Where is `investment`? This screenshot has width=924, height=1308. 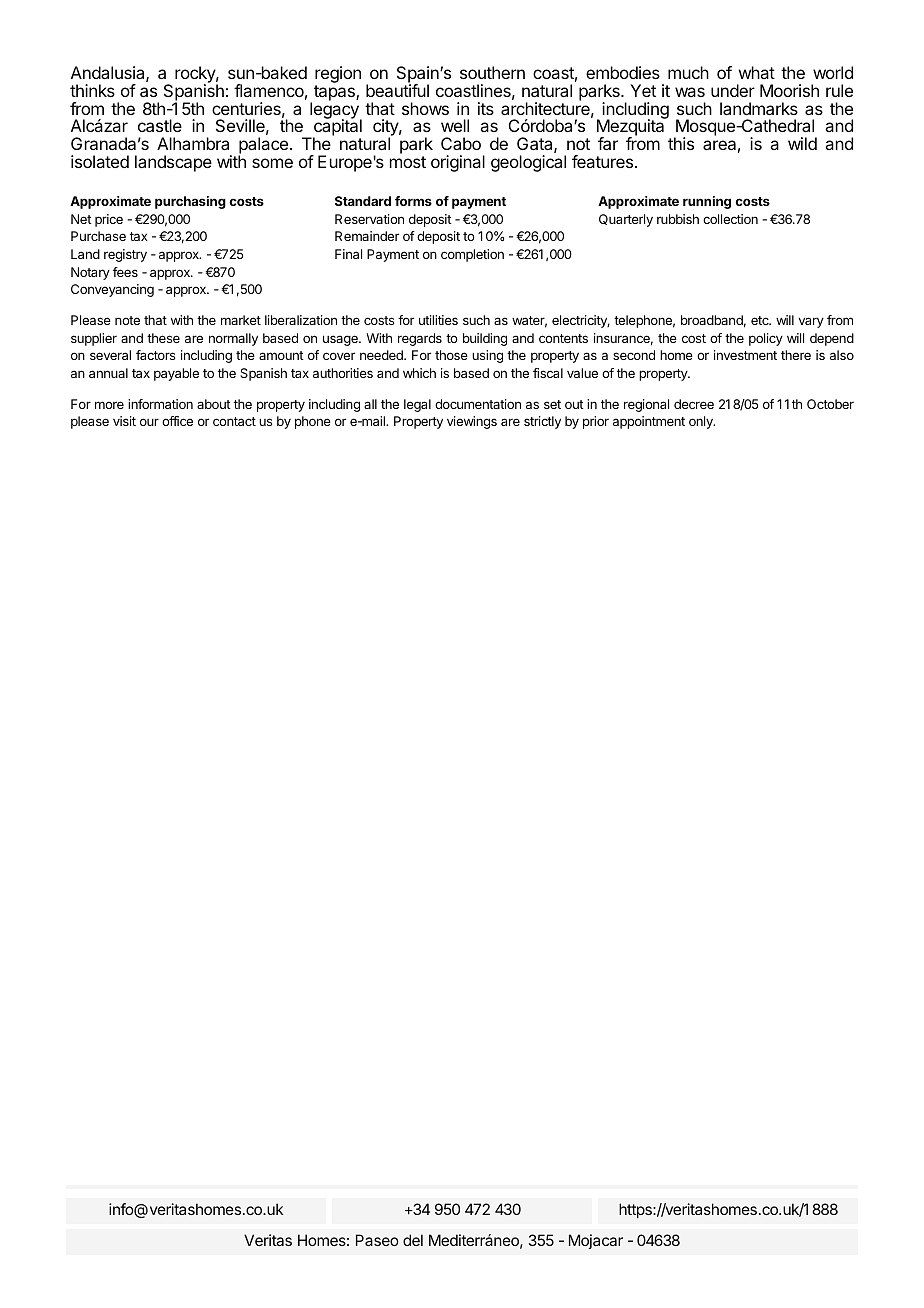 investment is located at coordinates (745, 355).
